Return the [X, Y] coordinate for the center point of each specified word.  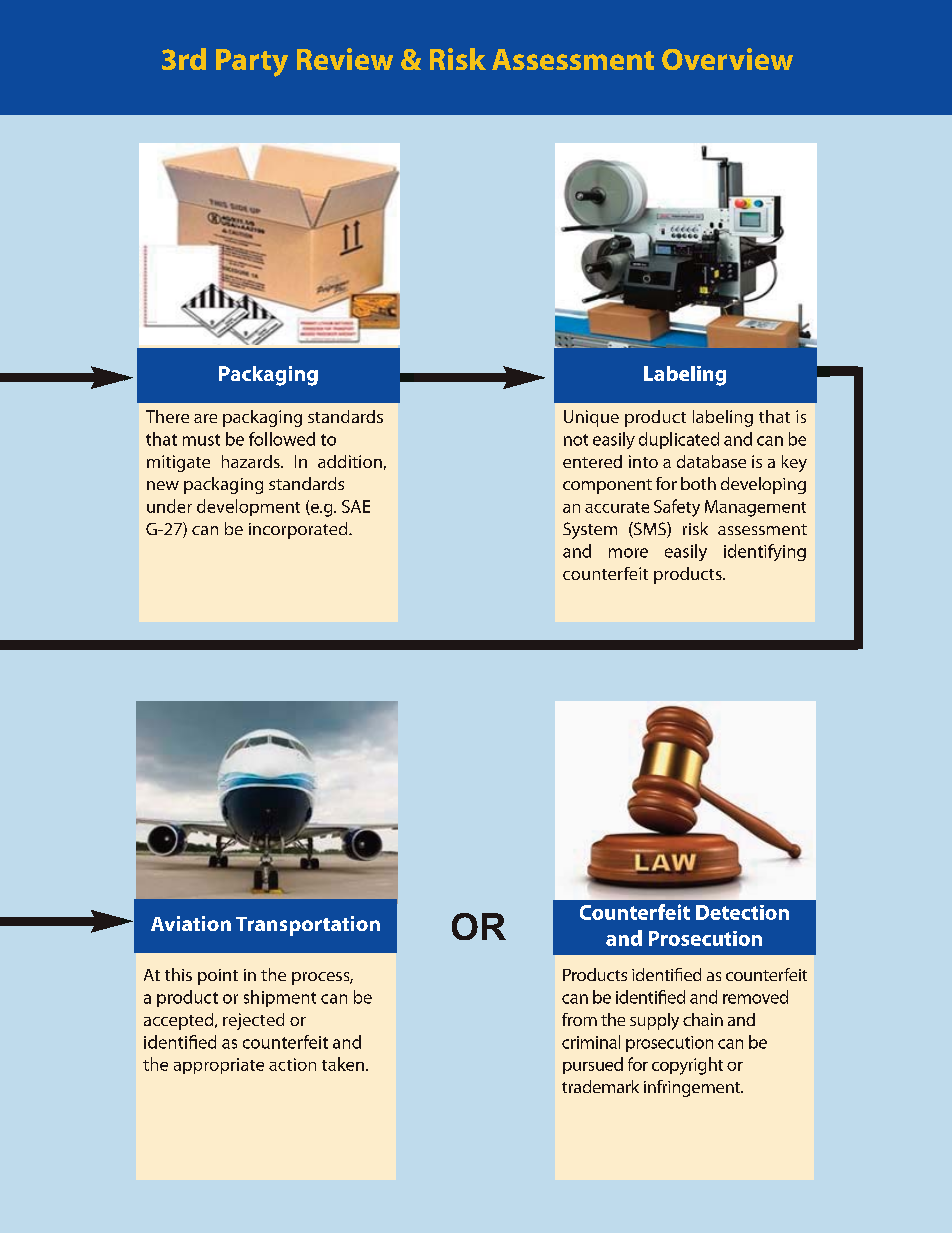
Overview [727, 59]
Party [252, 63]
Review [345, 59]
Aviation [191, 923]
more [628, 553]
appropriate [219, 1066]
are [205, 418]
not [576, 440]
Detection [742, 912]
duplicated [679, 440]
